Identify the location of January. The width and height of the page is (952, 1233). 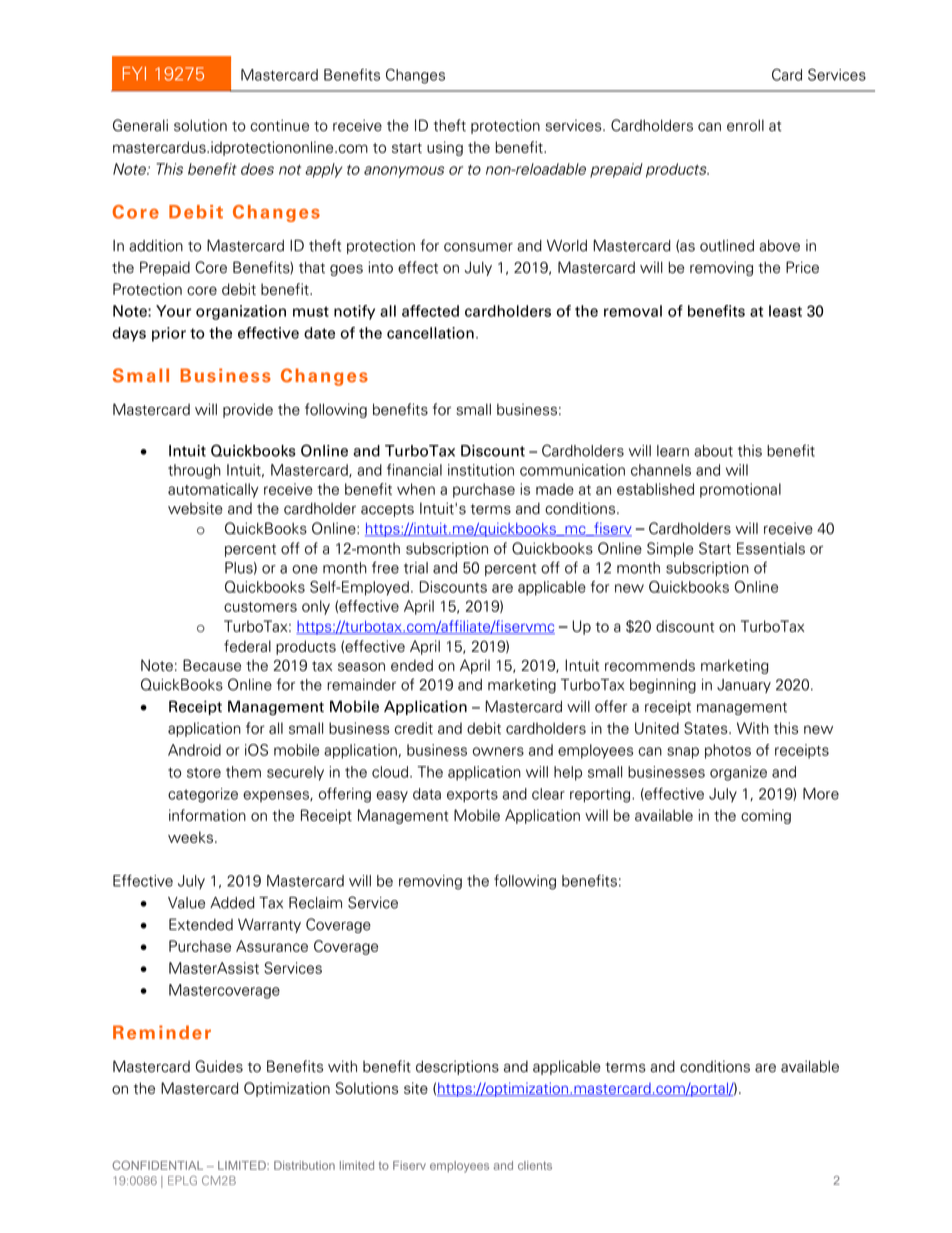
(744, 686).
